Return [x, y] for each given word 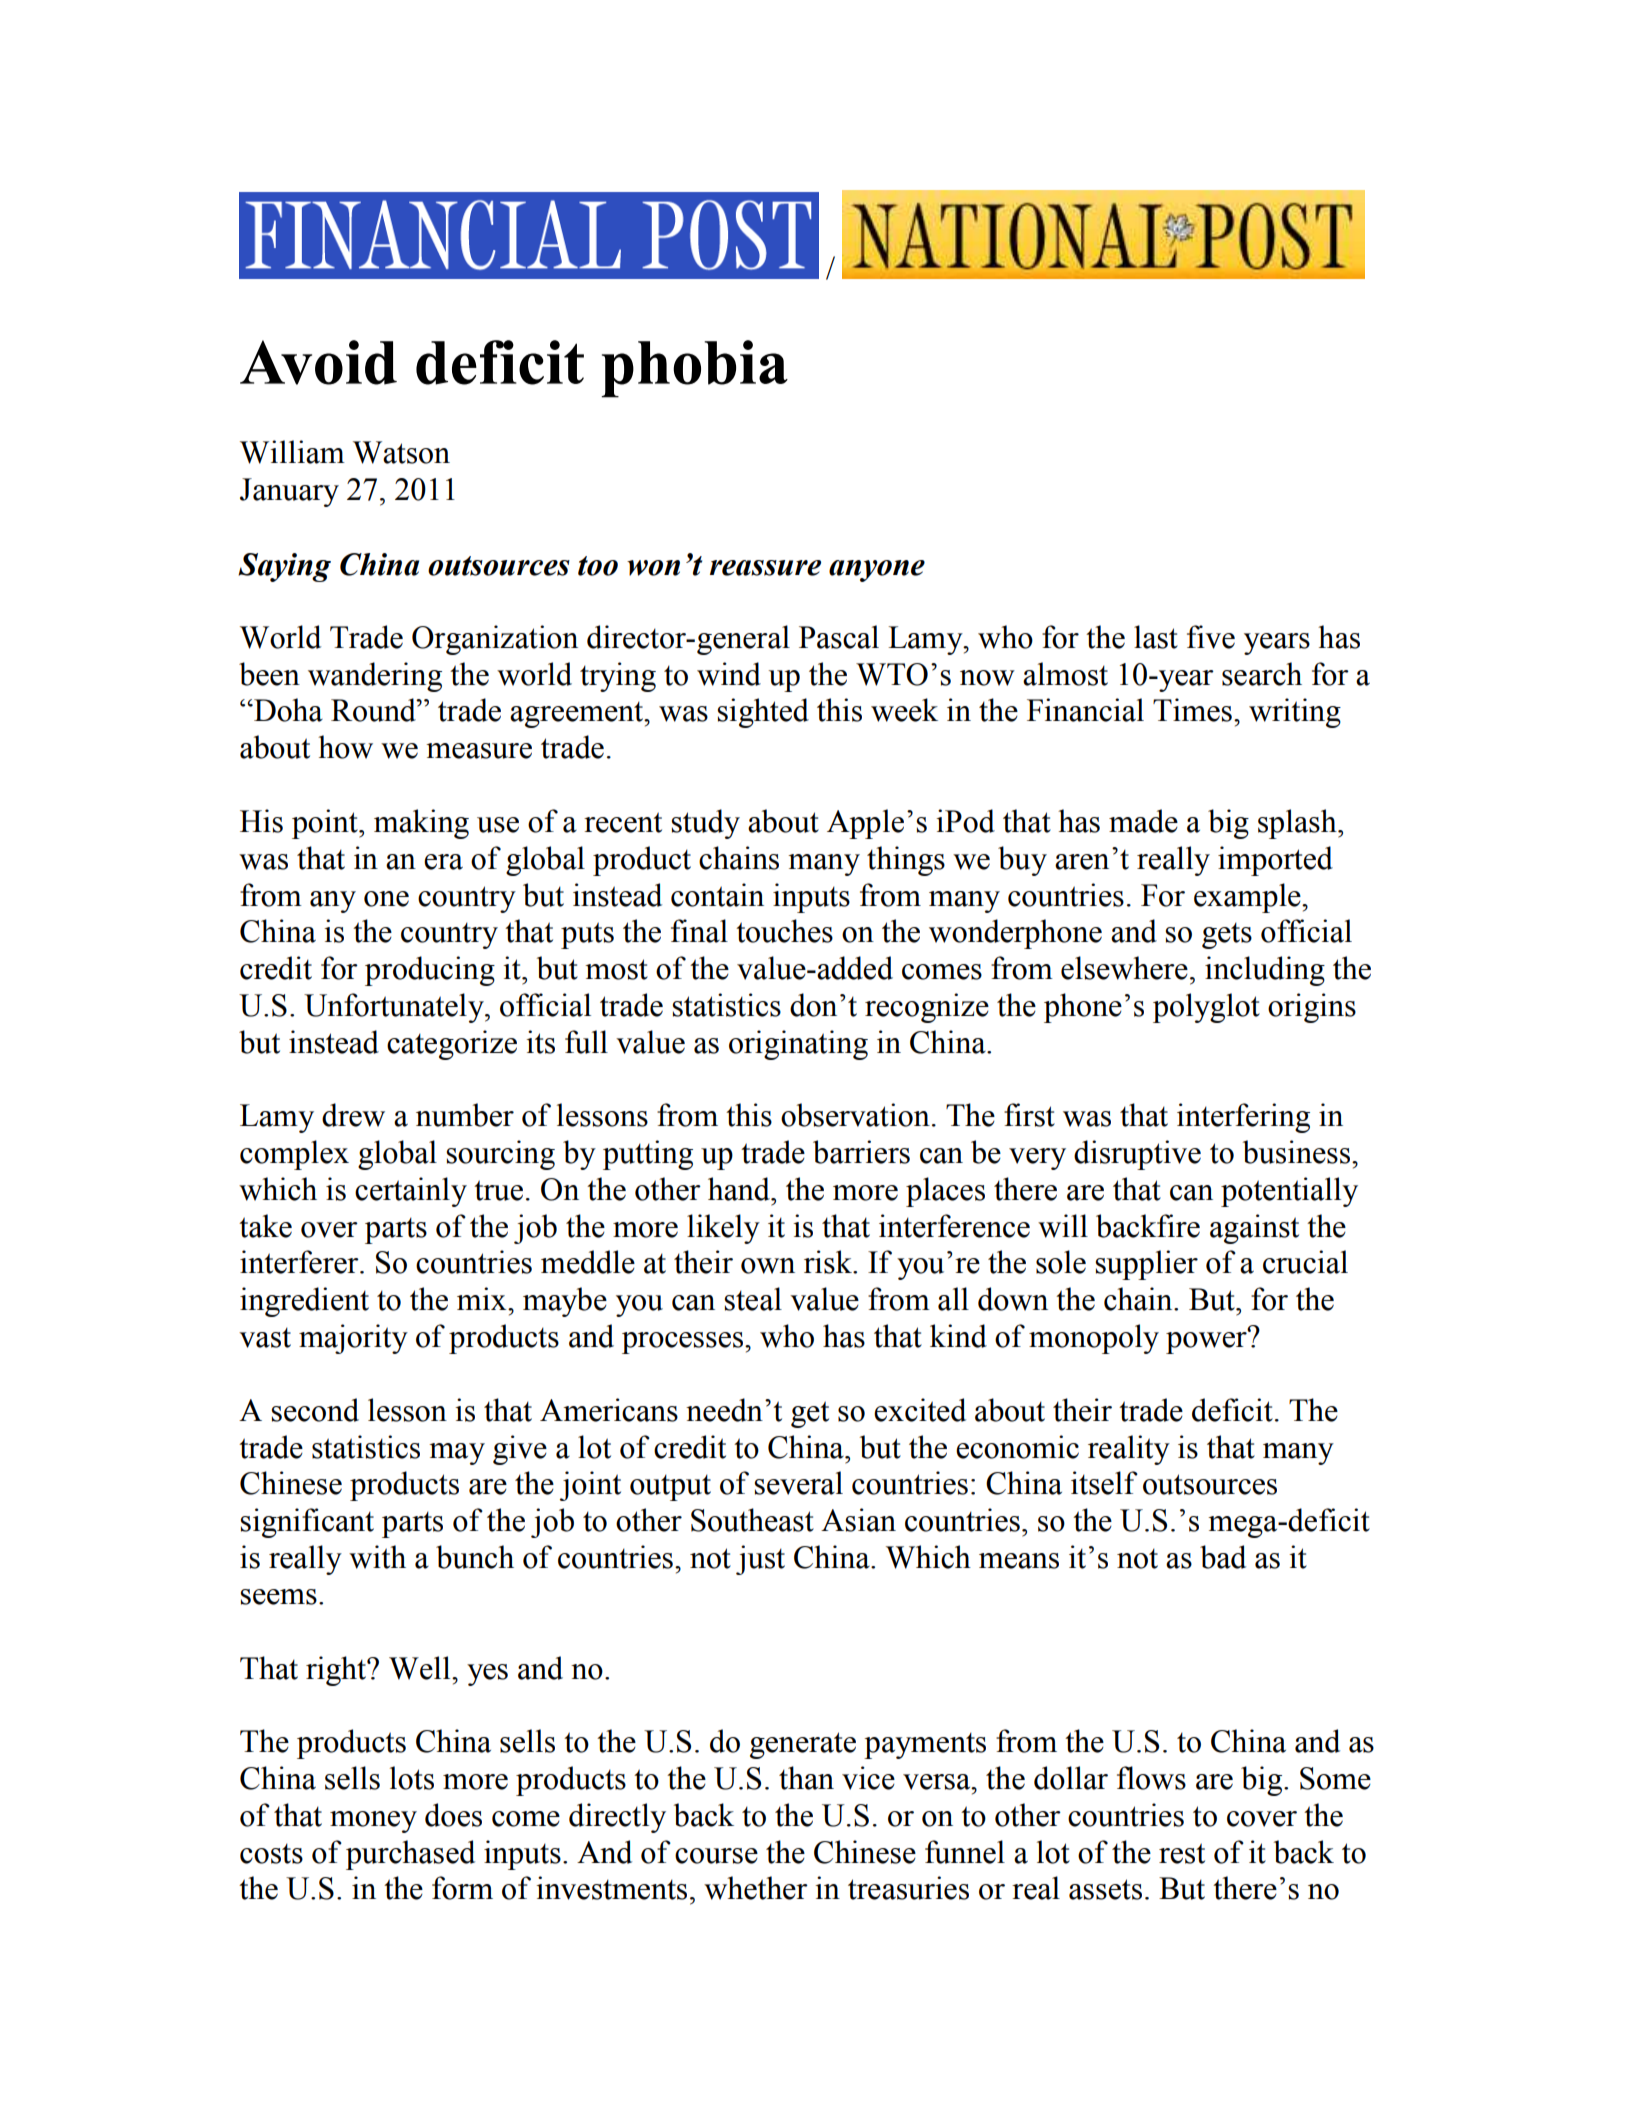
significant [307, 1523]
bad [1223, 1557]
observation [855, 1115]
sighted [763, 713]
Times [1192, 710]
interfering [1243, 1118]
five [1211, 637]
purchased [410, 1855]
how [345, 747]
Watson [401, 452]
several [799, 1483]
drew [353, 1115]
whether [756, 1888]
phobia [694, 369]
